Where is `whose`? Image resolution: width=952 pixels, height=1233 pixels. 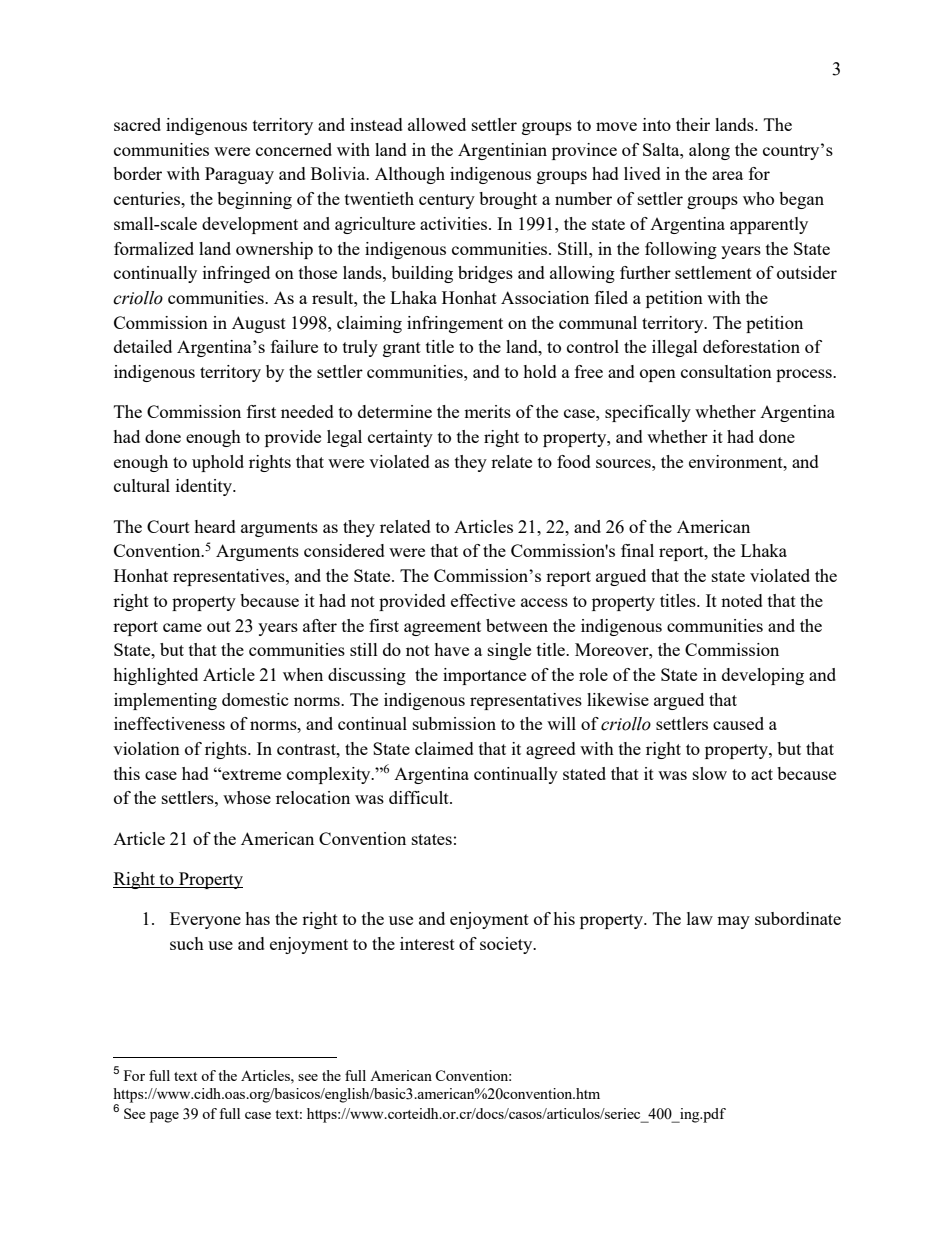
whose is located at coordinates (247, 797).
